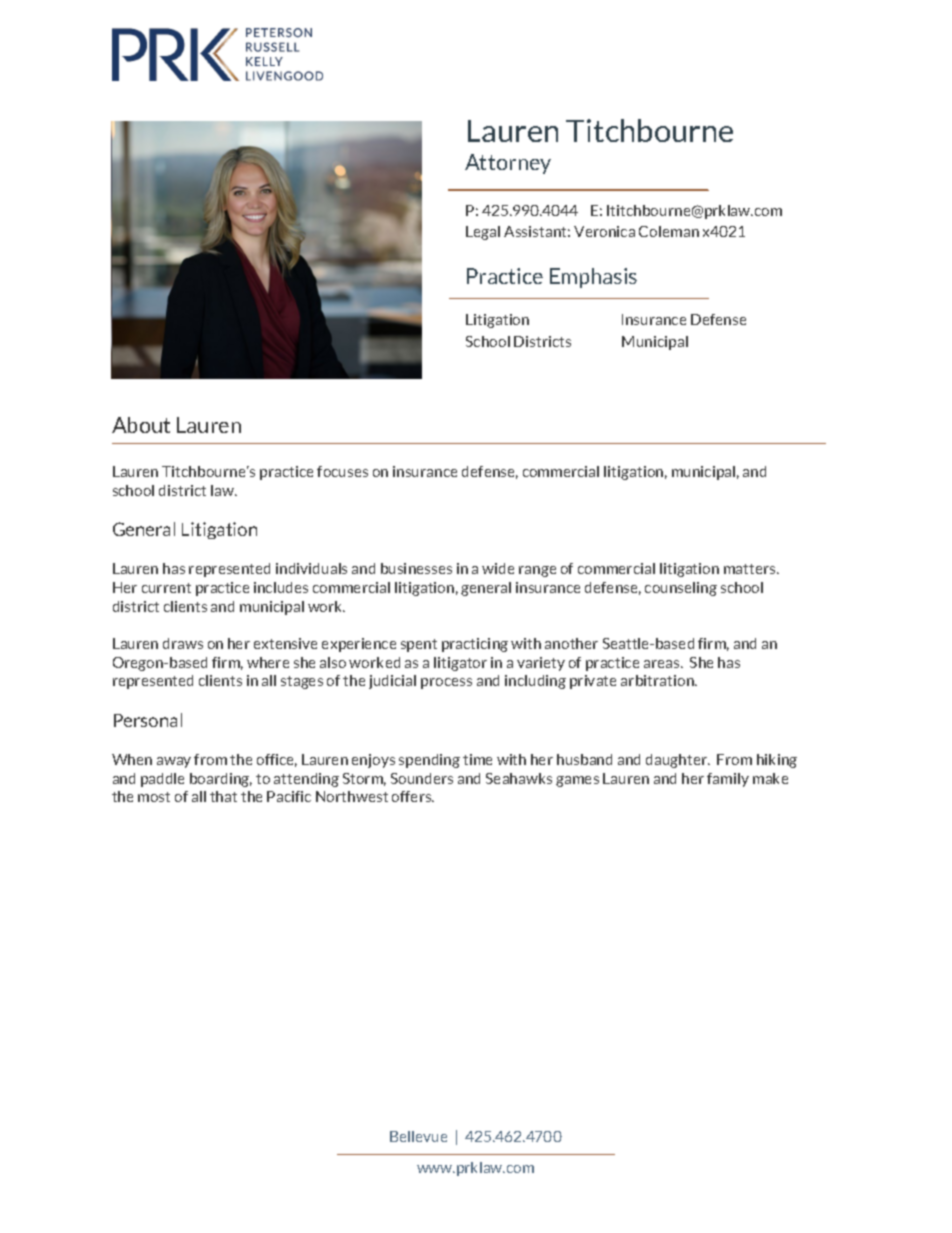  What do you see at coordinates (141, 425) in the document?
I see `About` at bounding box center [141, 425].
